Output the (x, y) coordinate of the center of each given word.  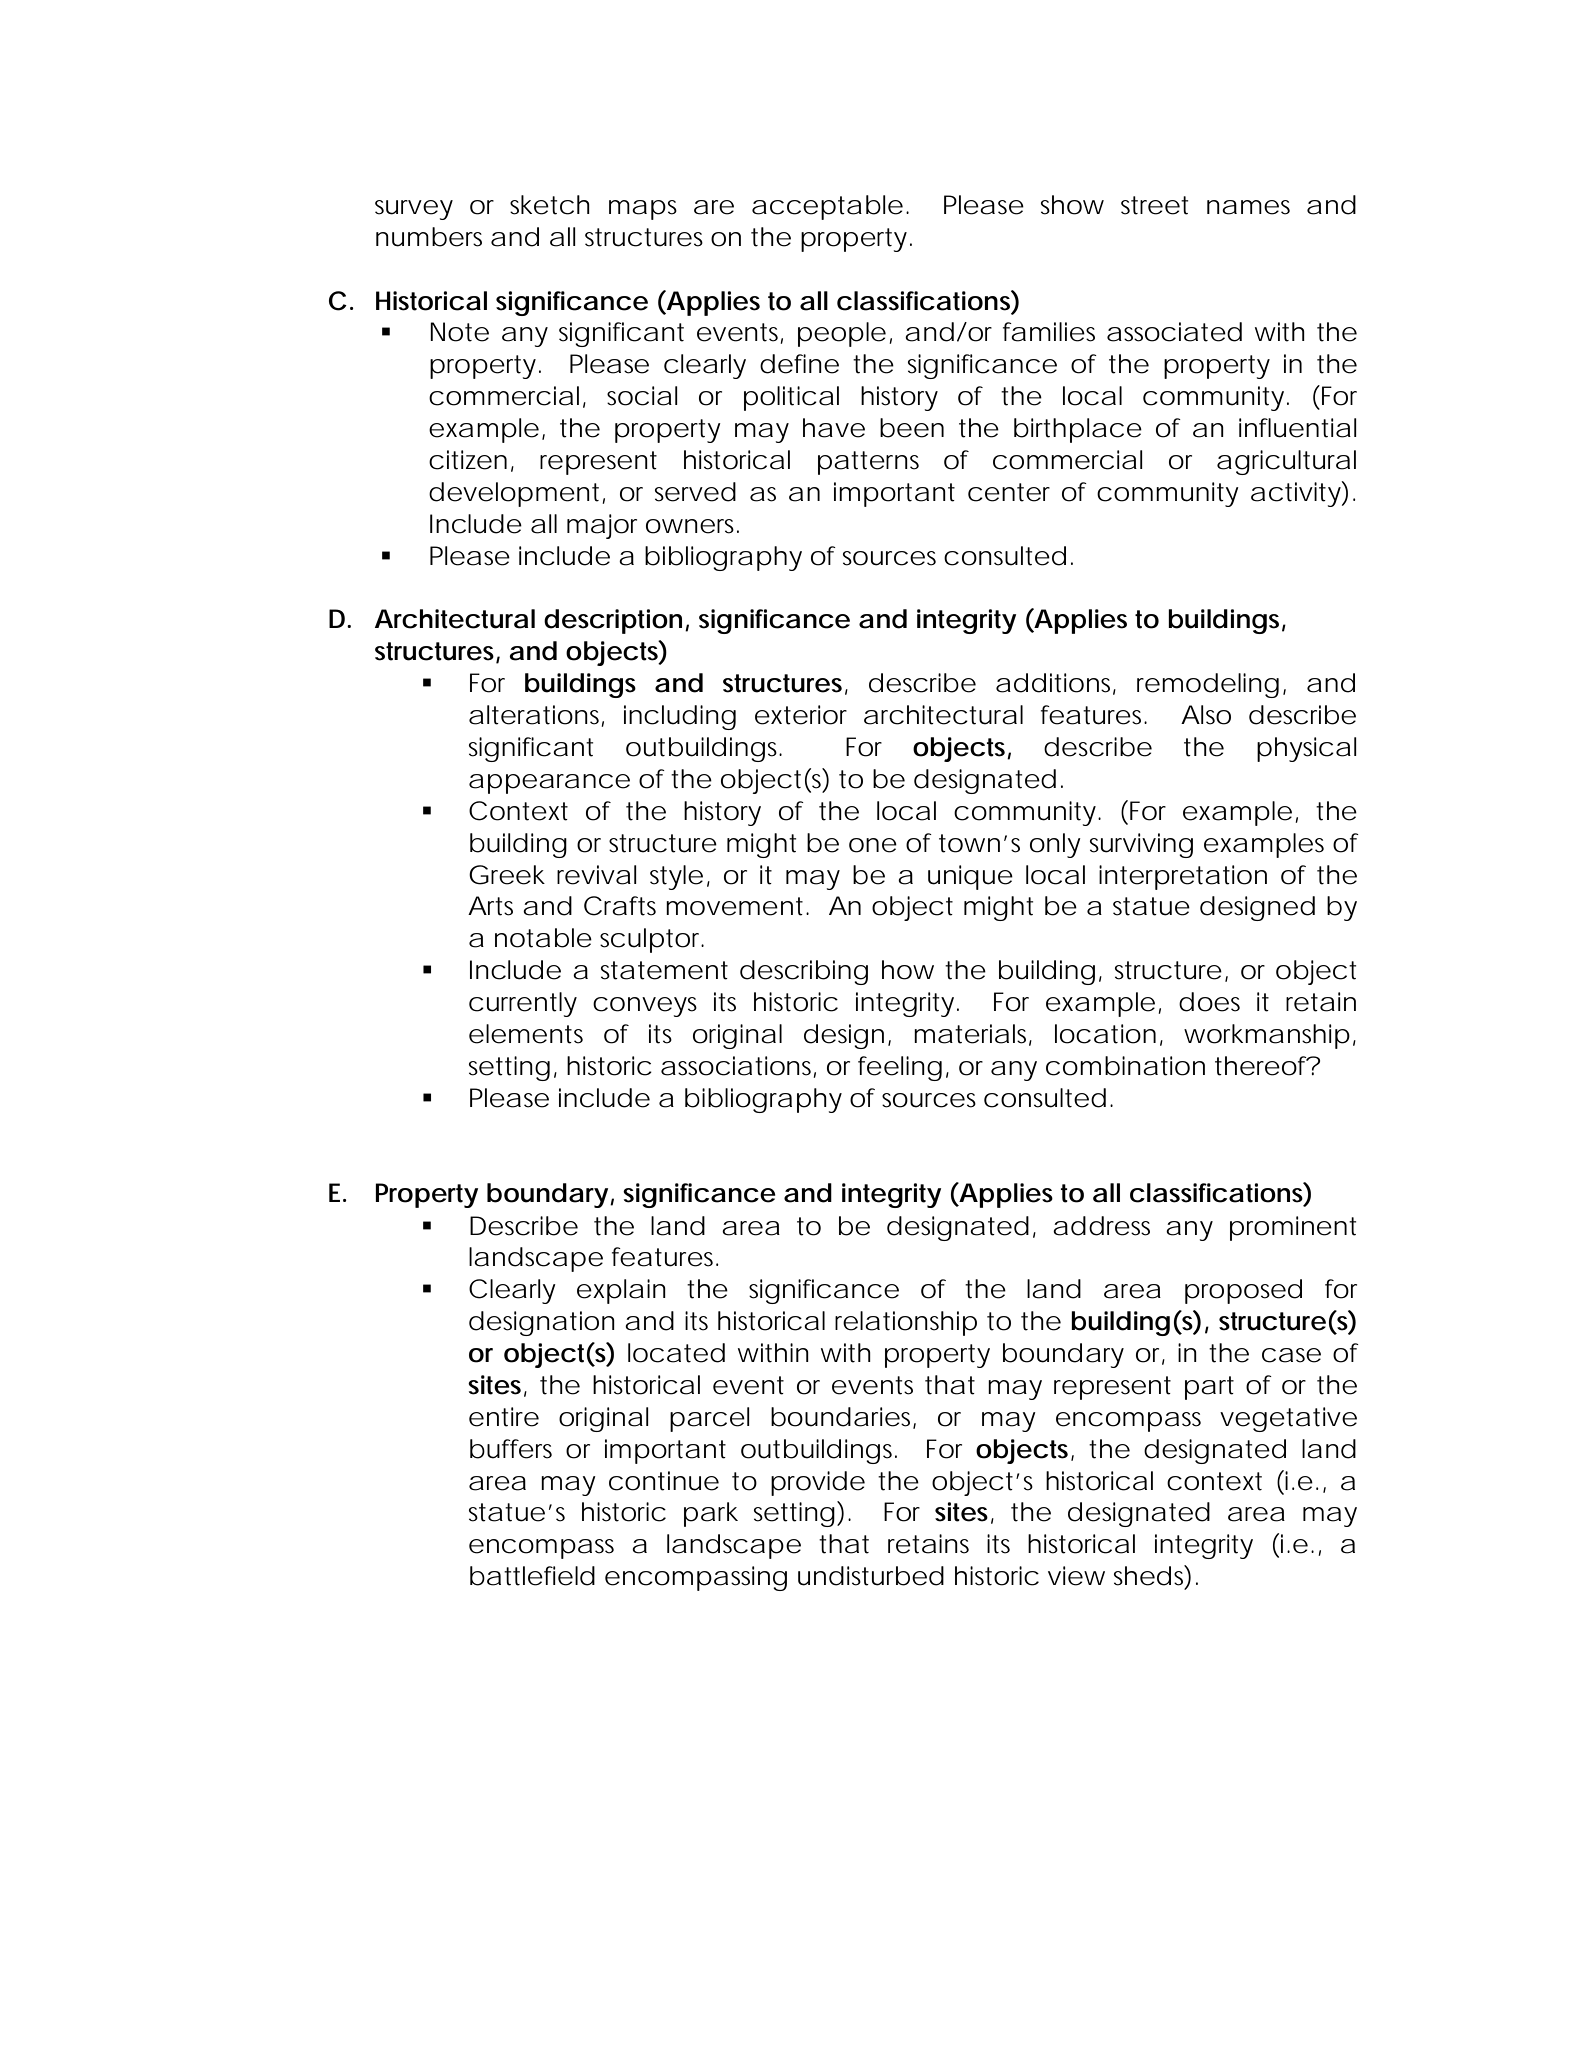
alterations (536, 716)
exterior (801, 715)
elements (526, 1034)
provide (818, 1483)
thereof (1263, 1066)
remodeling (1208, 685)
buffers (511, 1449)
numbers (429, 237)
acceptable (827, 207)
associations (738, 1067)
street (1154, 205)
